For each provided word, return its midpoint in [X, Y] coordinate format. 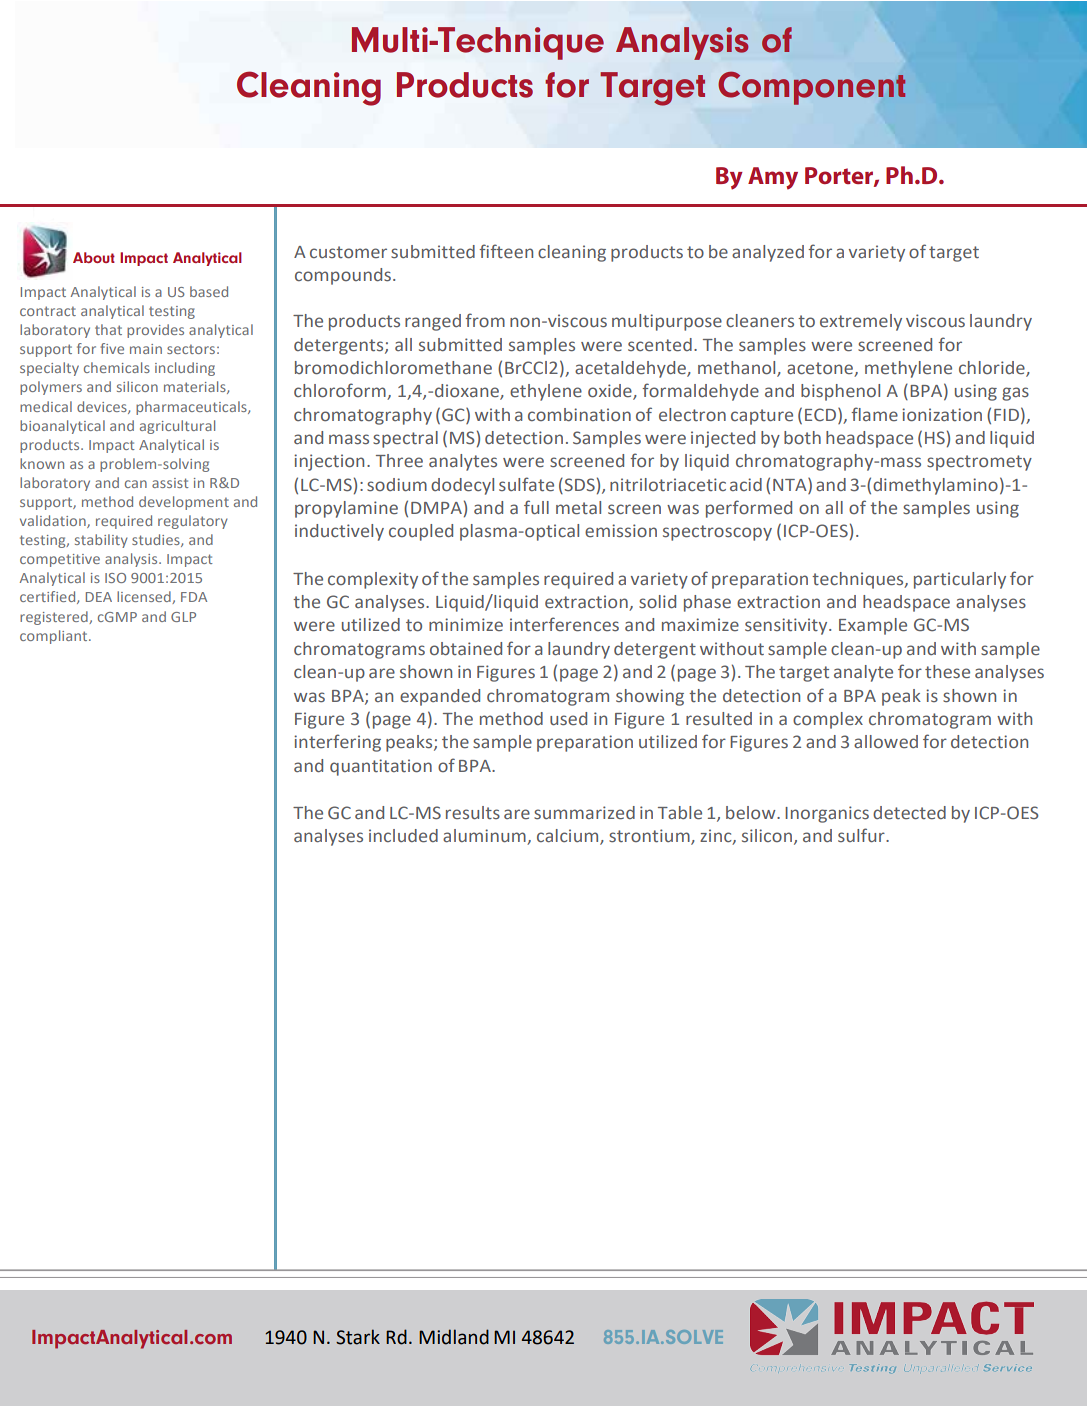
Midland [454, 1337]
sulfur [862, 835]
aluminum [485, 837]
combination [579, 414]
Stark [358, 1337]
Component [812, 88]
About [94, 257]
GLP [183, 617]
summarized [584, 813]
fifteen [506, 251]
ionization [942, 414]
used [568, 718]
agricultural [177, 427]
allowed [886, 741]
